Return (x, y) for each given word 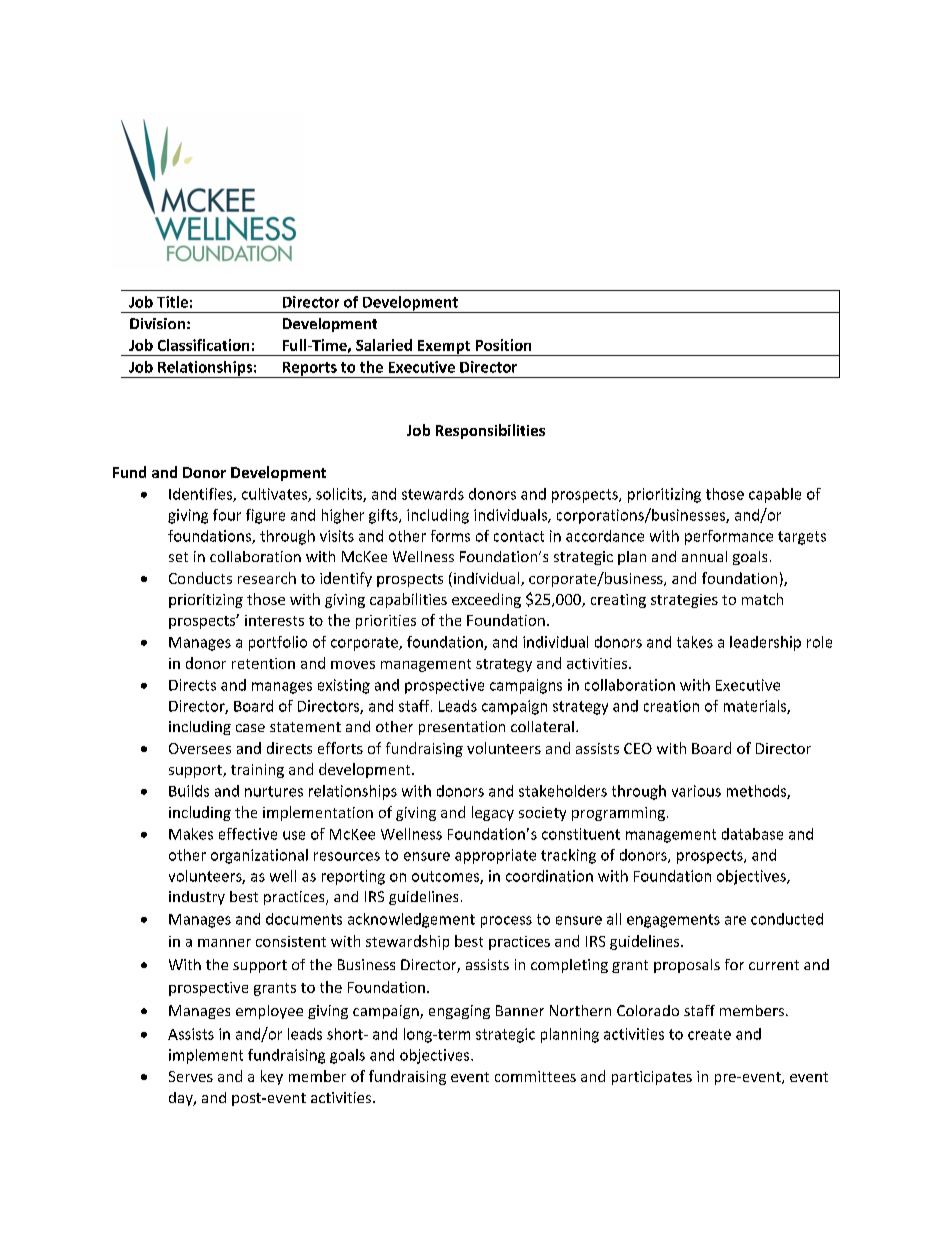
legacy (493, 813)
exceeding (486, 600)
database (752, 834)
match (762, 599)
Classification (203, 345)
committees (535, 1076)
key (272, 1077)
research (267, 578)
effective (248, 834)
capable (775, 495)
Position (503, 345)
